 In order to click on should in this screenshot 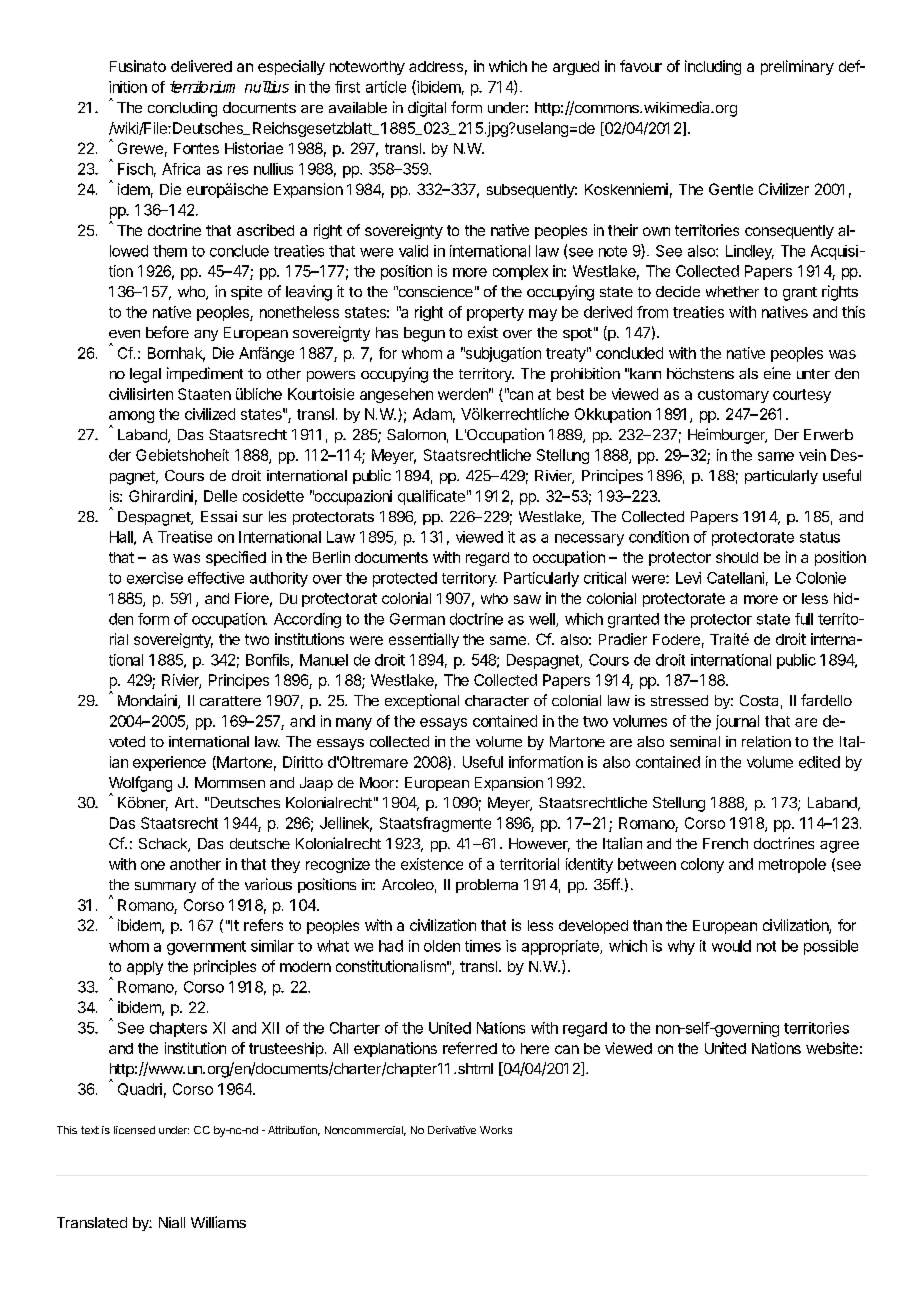, I will do `click(737, 557)`.
